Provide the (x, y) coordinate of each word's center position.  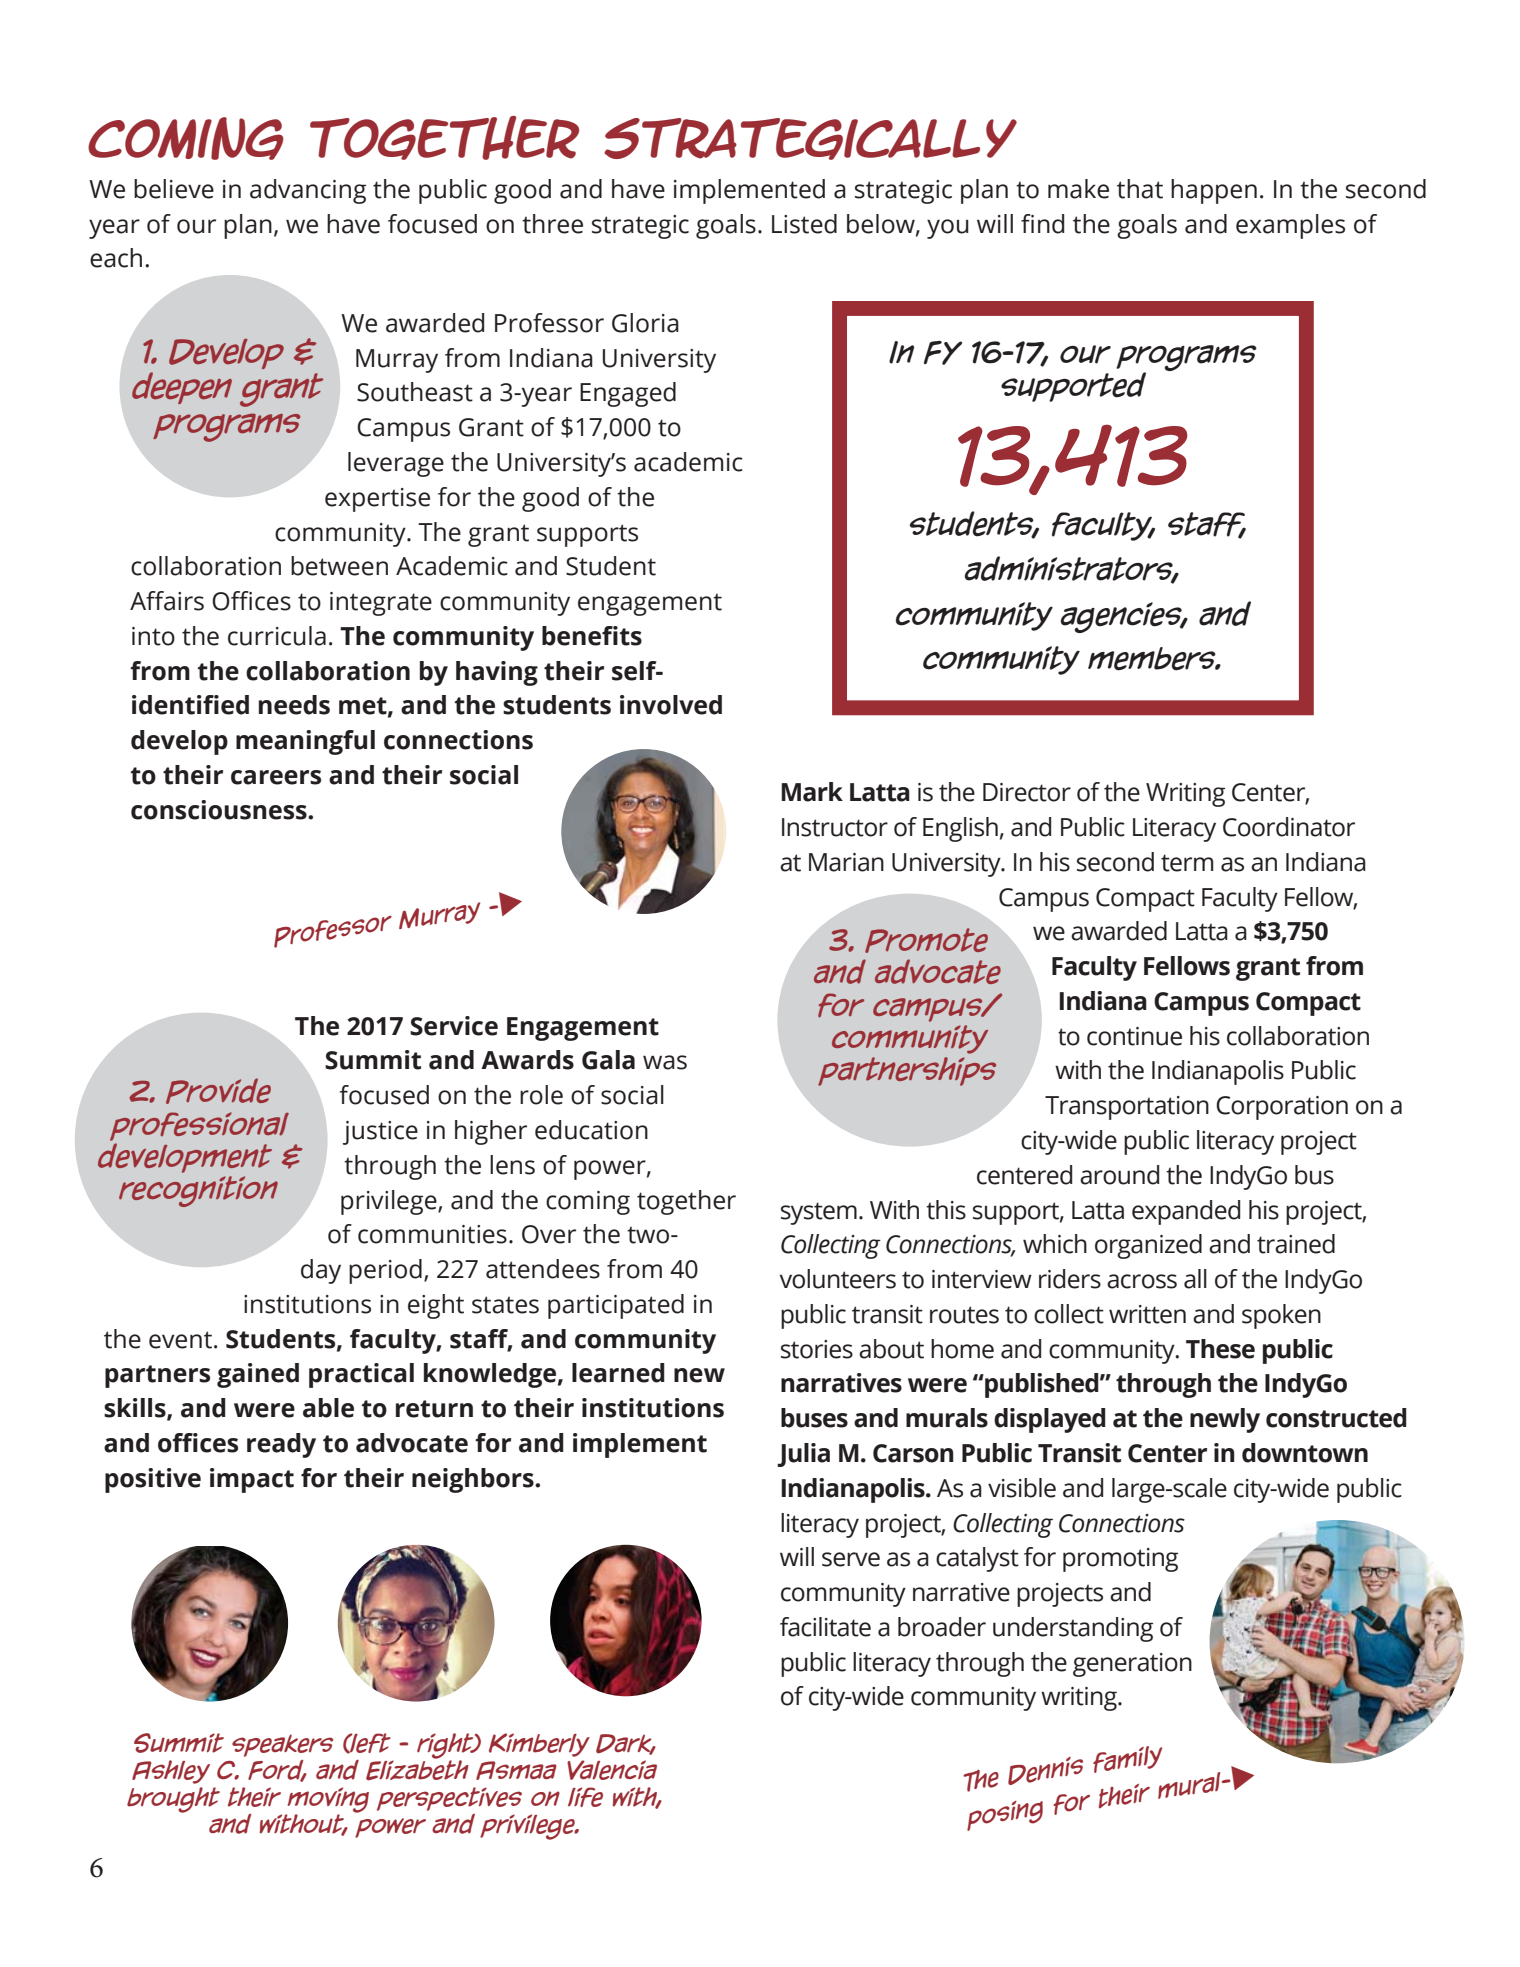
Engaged (628, 394)
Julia (803, 1455)
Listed (804, 224)
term (1187, 863)
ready (281, 1445)
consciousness (220, 810)
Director (1027, 792)
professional (199, 1126)
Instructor (835, 827)
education (591, 1130)
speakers (282, 1745)
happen (1214, 191)
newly (1225, 1420)
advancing (308, 191)
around (1119, 1175)
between (339, 566)
